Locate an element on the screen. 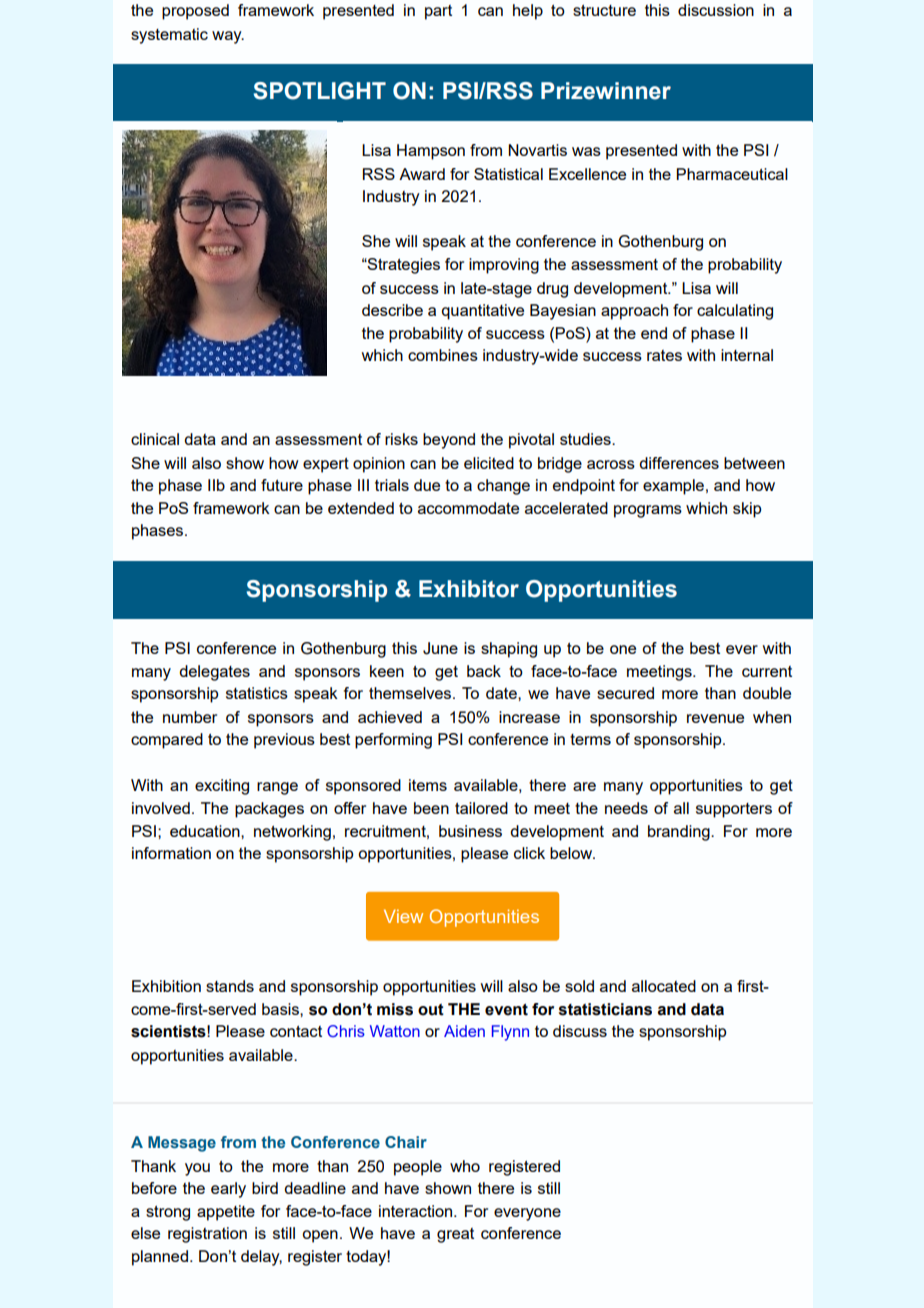 This screenshot has width=924, height=1308. part is located at coordinates (438, 12).
